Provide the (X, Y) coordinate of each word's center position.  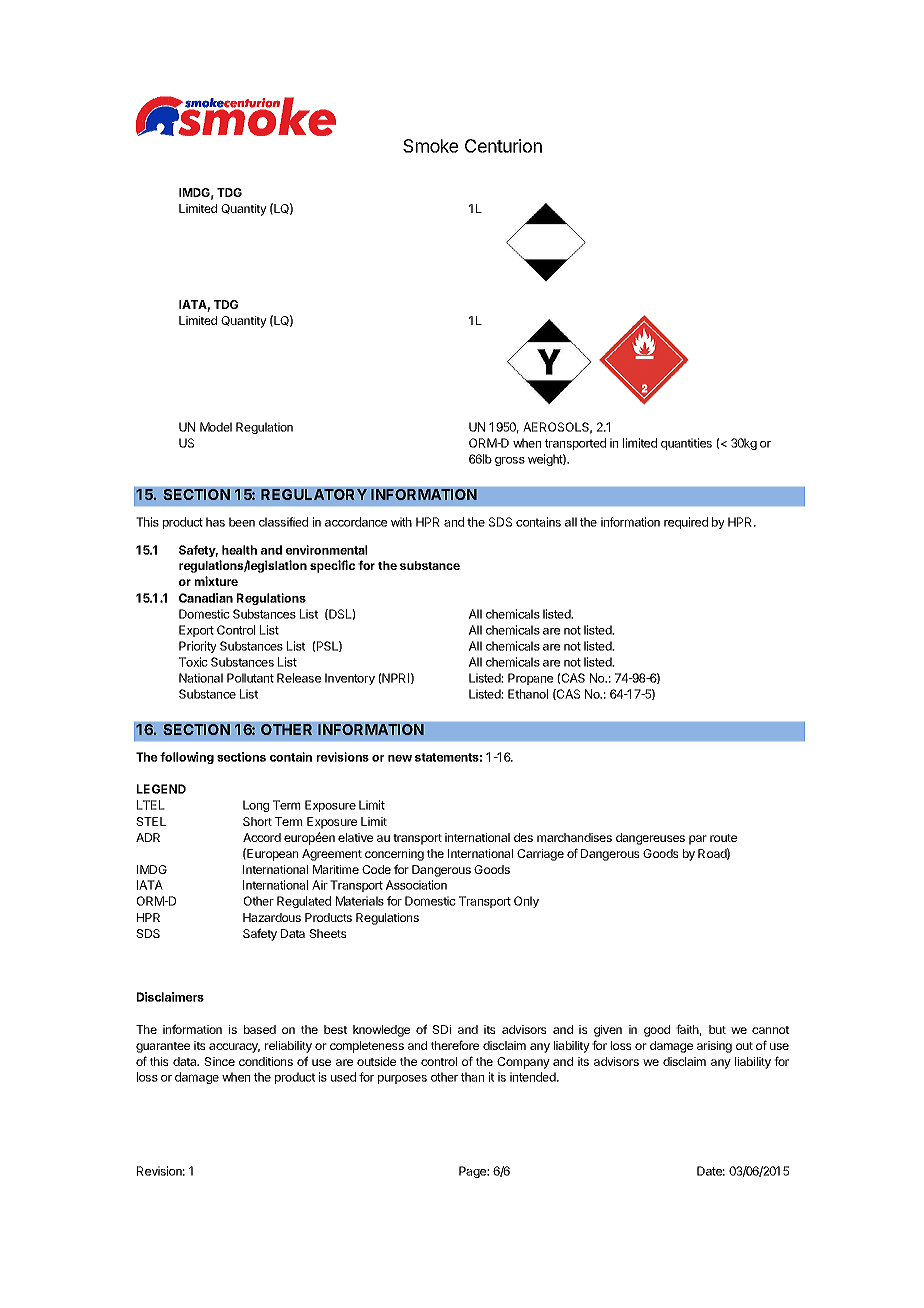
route (723, 838)
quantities (686, 444)
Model (216, 427)
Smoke (430, 146)
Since (219, 1061)
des (523, 837)
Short (257, 821)
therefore (455, 1045)
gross (510, 461)
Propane (530, 679)
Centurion (503, 146)
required (686, 523)
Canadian (206, 598)
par (698, 840)
